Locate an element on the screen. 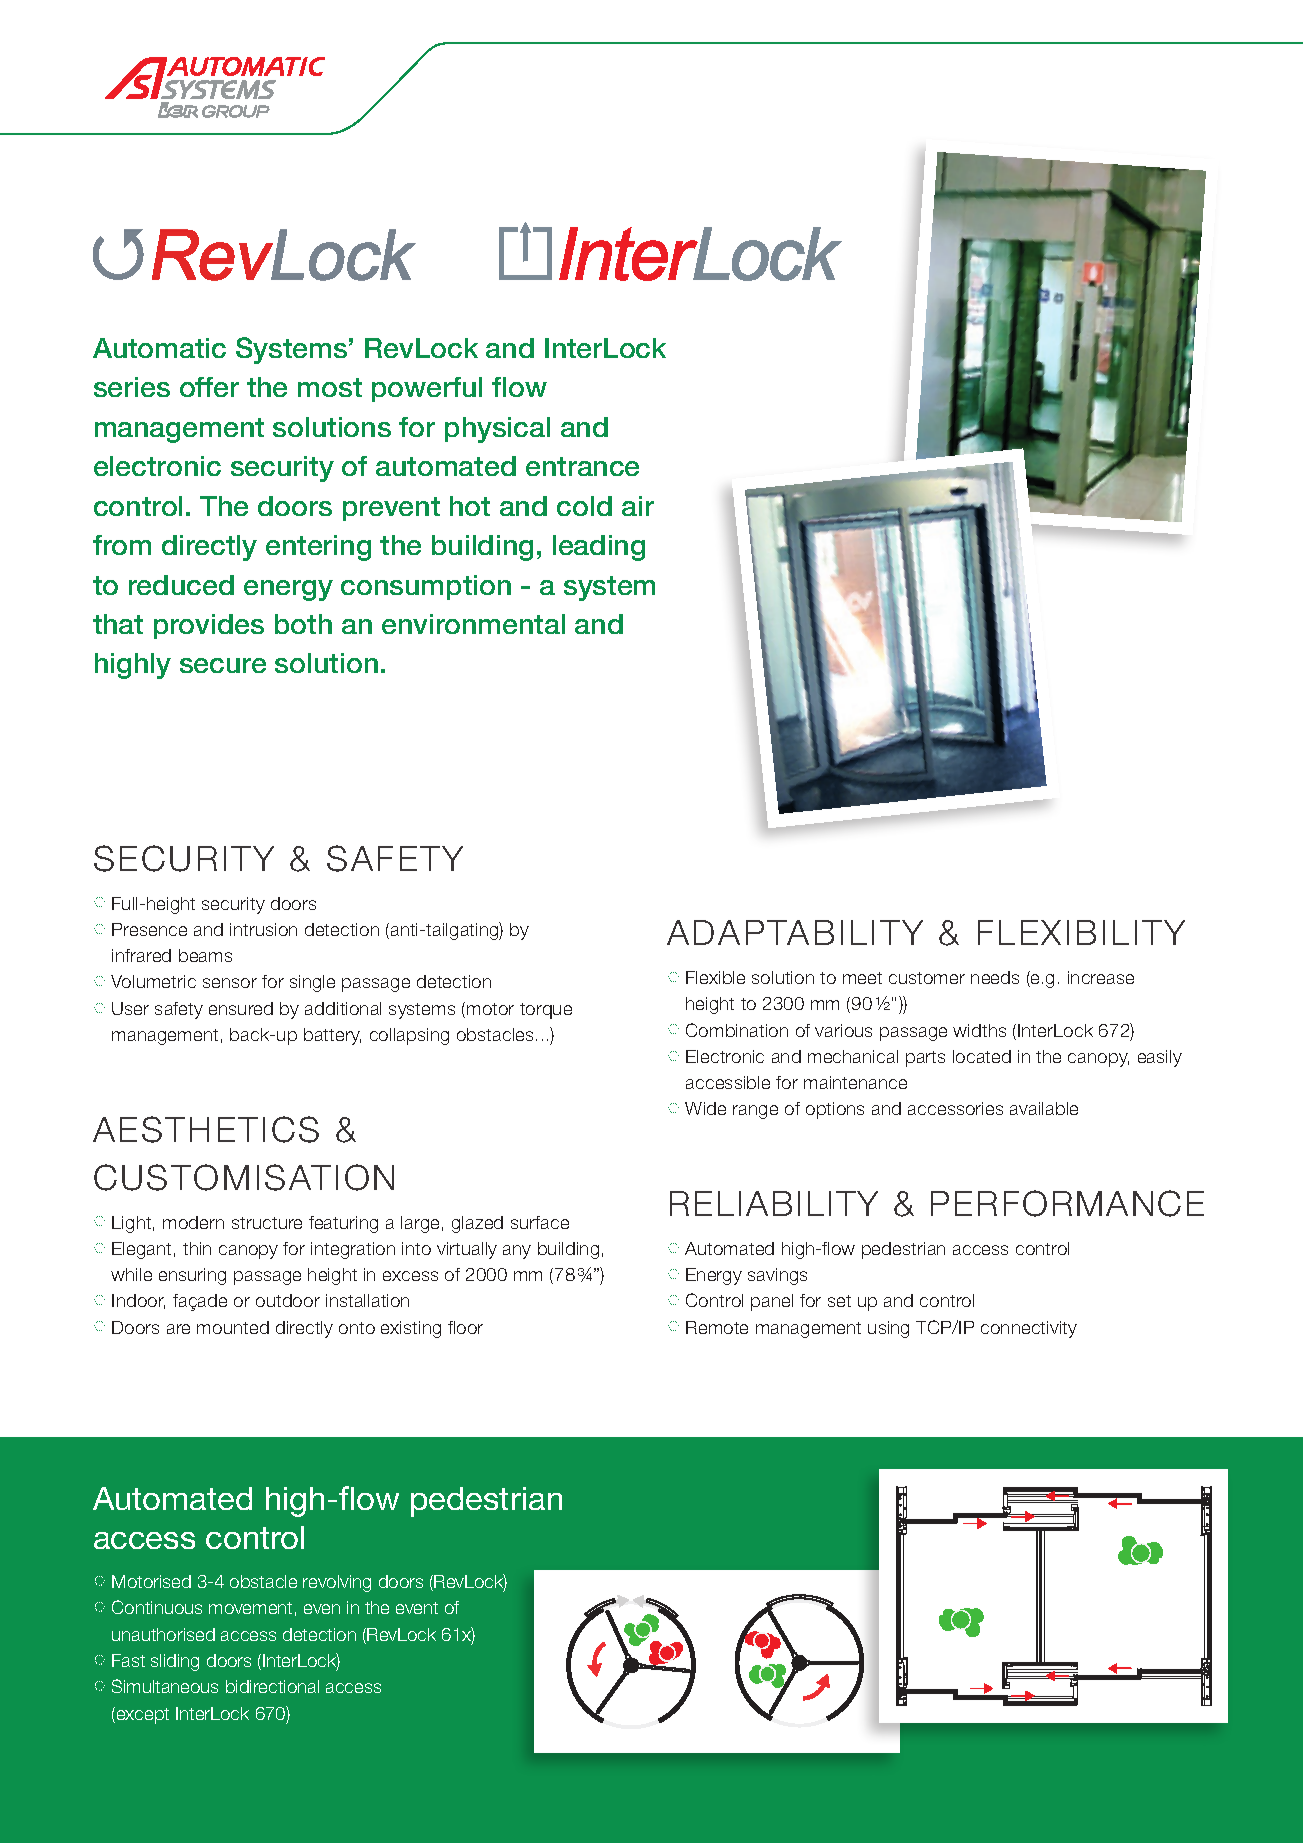 The image size is (1303, 1843). ensured is located at coordinates (241, 1008).
